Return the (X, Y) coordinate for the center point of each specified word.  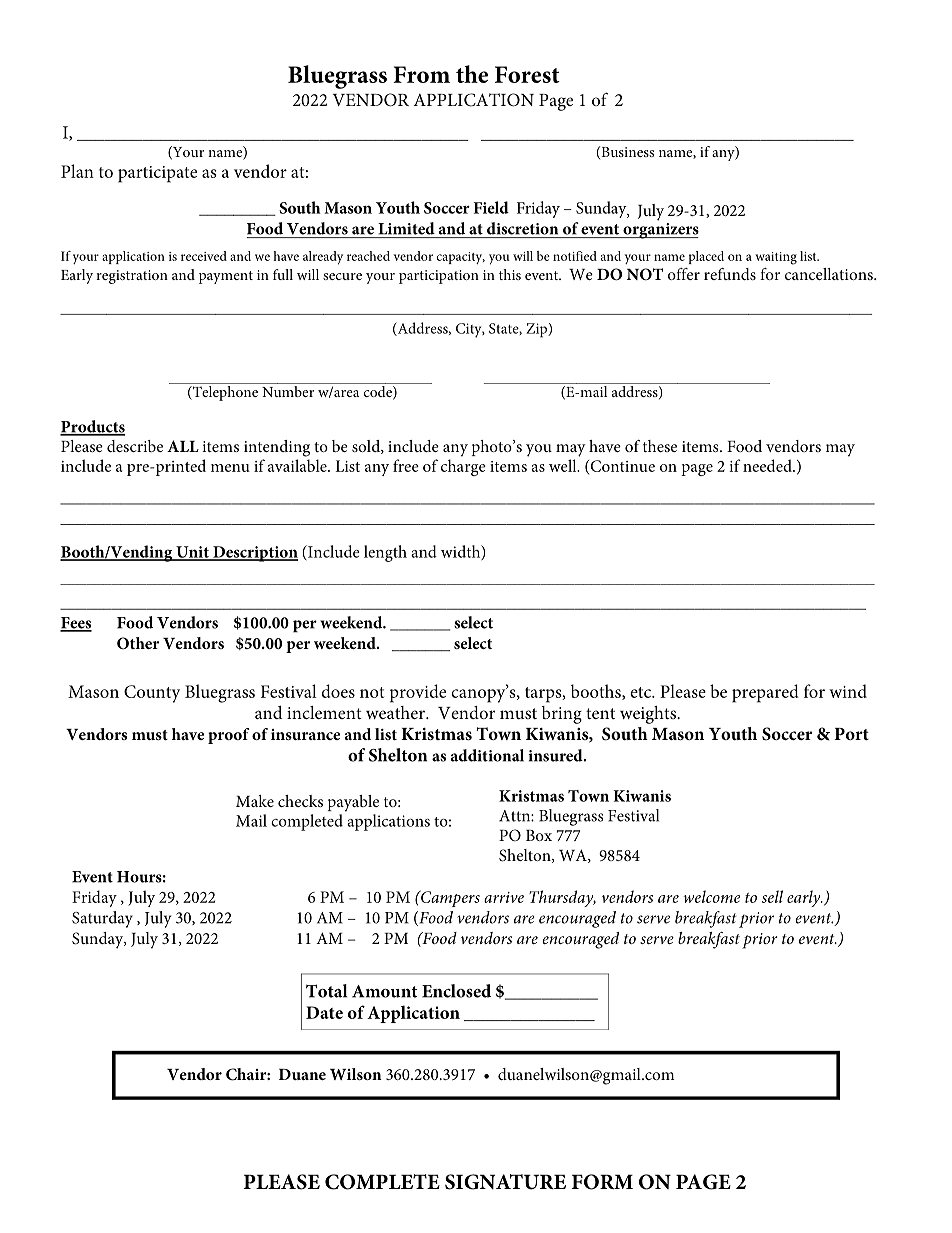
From (421, 74)
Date (324, 1012)
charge (463, 467)
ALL (183, 446)
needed (768, 465)
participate (157, 174)
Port (851, 734)
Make (255, 801)
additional (487, 755)
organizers (660, 229)
